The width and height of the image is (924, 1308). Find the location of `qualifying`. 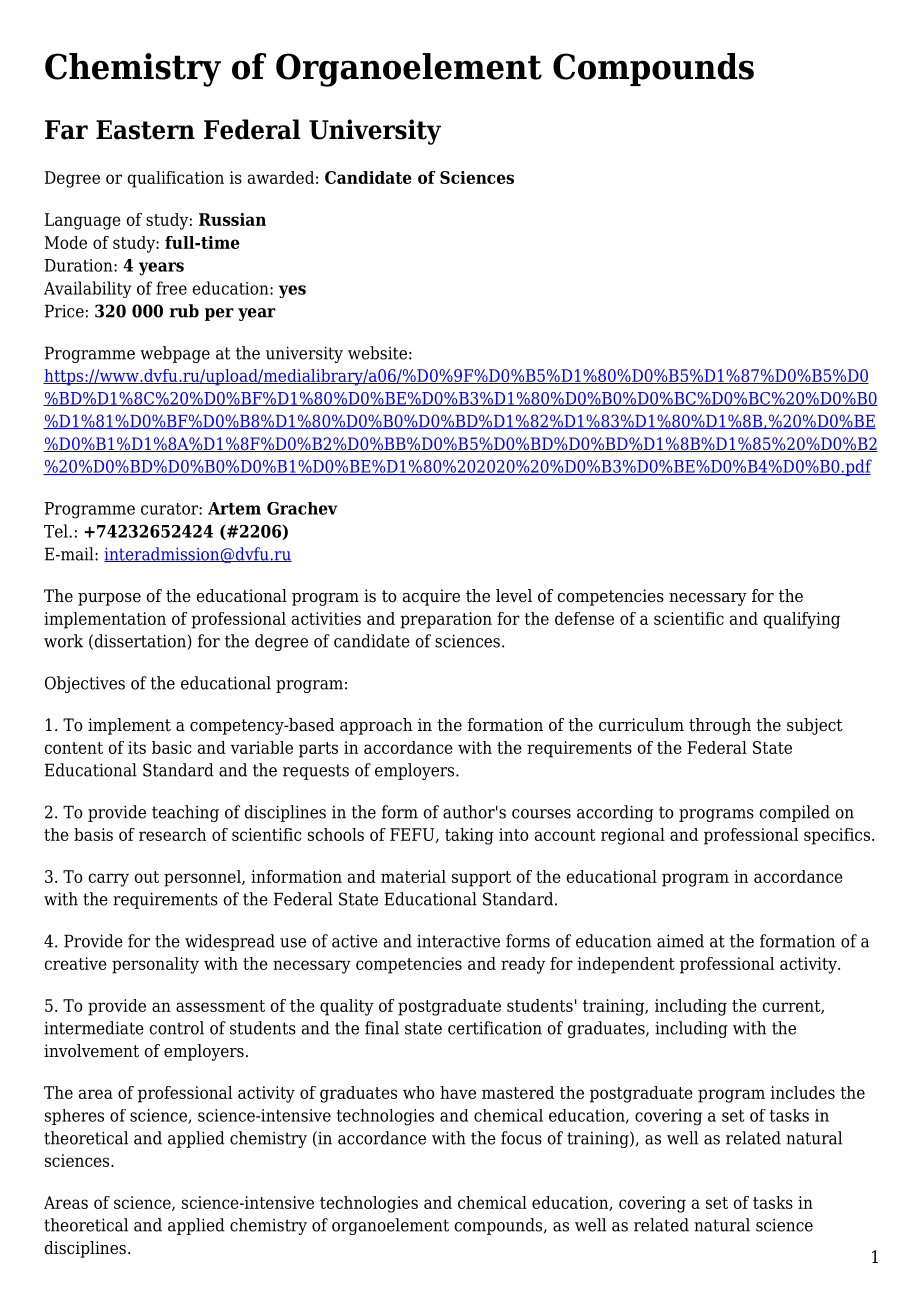

qualifying is located at coordinates (801, 620).
